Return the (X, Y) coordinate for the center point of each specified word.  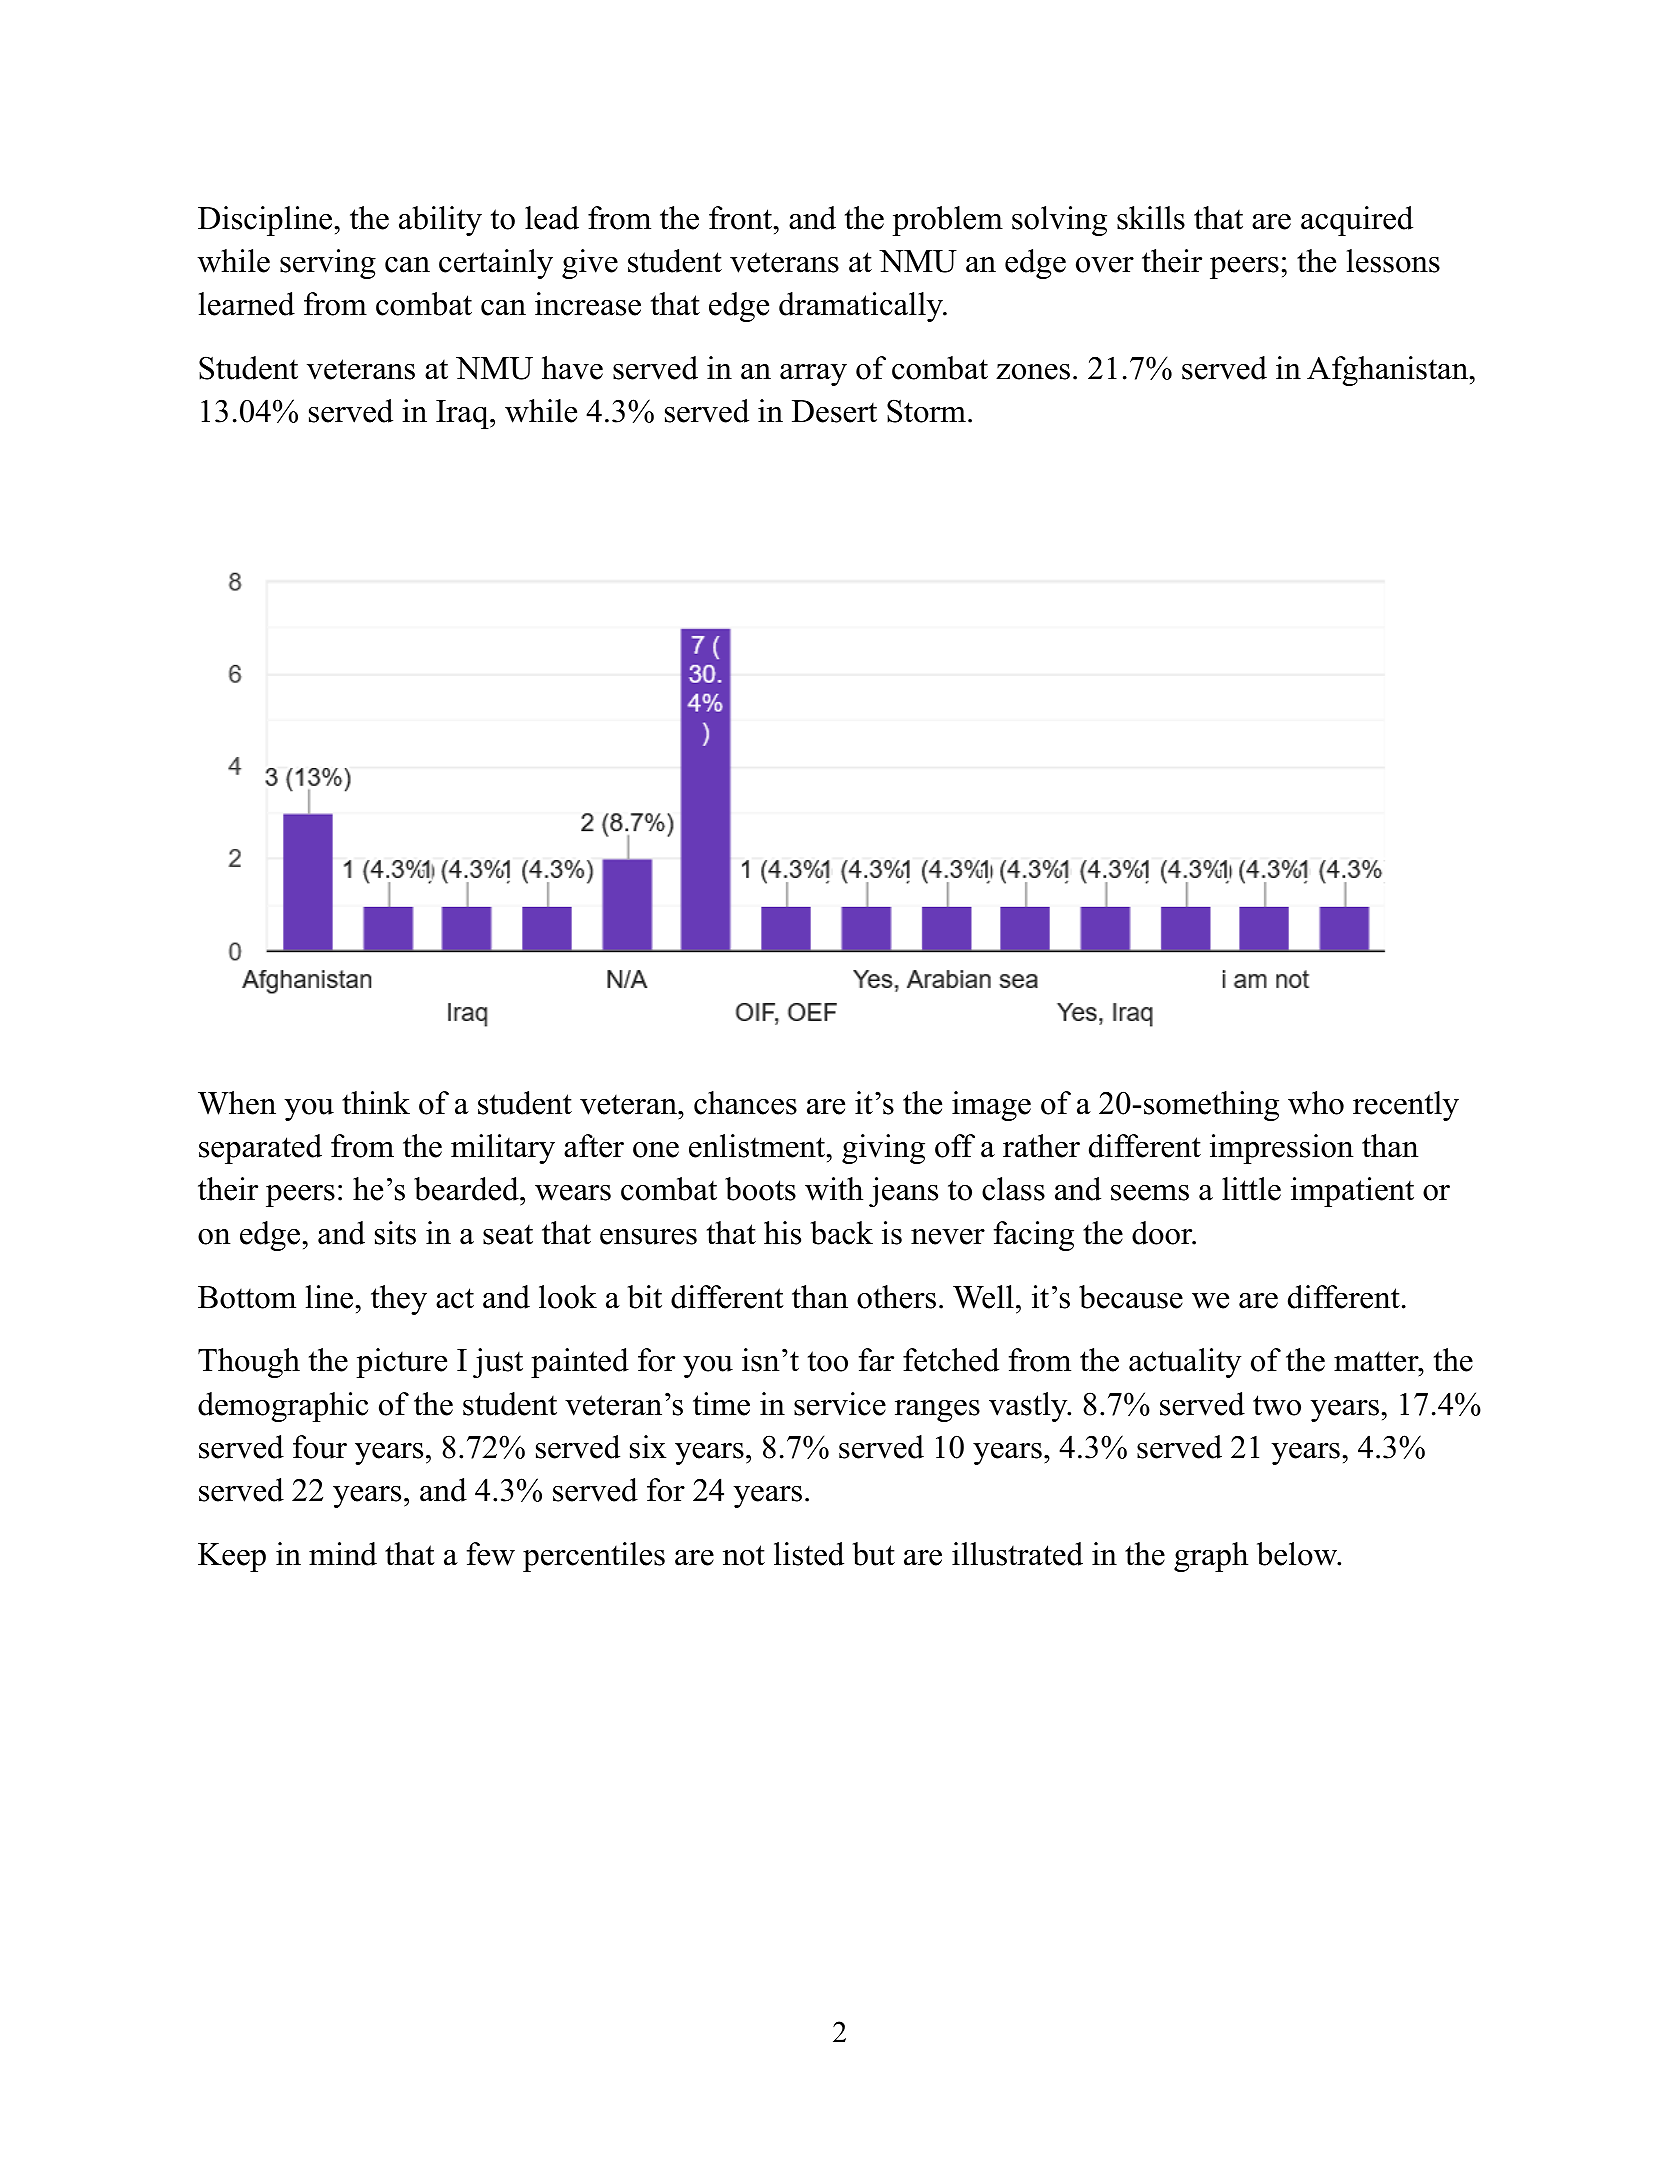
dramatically (861, 307)
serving (328, 264)
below (1297, 1554)
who (1316, 1103)
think (376, 1103)
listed (809, 1554)
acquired (1357, 221)
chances (745, 1103)
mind (343, 1554)
